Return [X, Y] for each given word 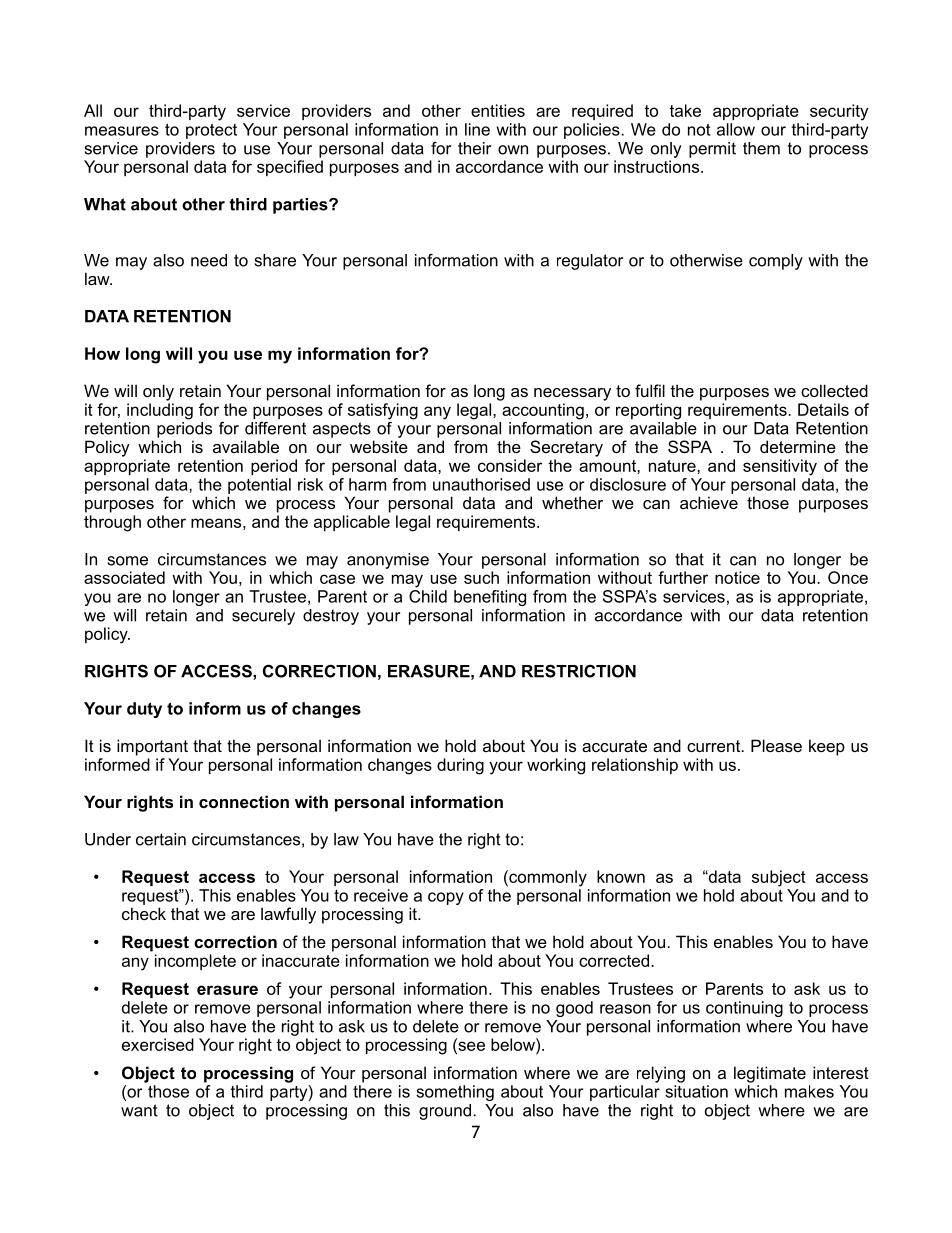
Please [776, 745]
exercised [158, 1044]
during [460, 766]
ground [446, 1112]
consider [510, 465]
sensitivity [780, 467]
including [160, 411]
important [152, 747]
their [474, 148]
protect [211, 131]
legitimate [770, 1074]
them [761, 148]
